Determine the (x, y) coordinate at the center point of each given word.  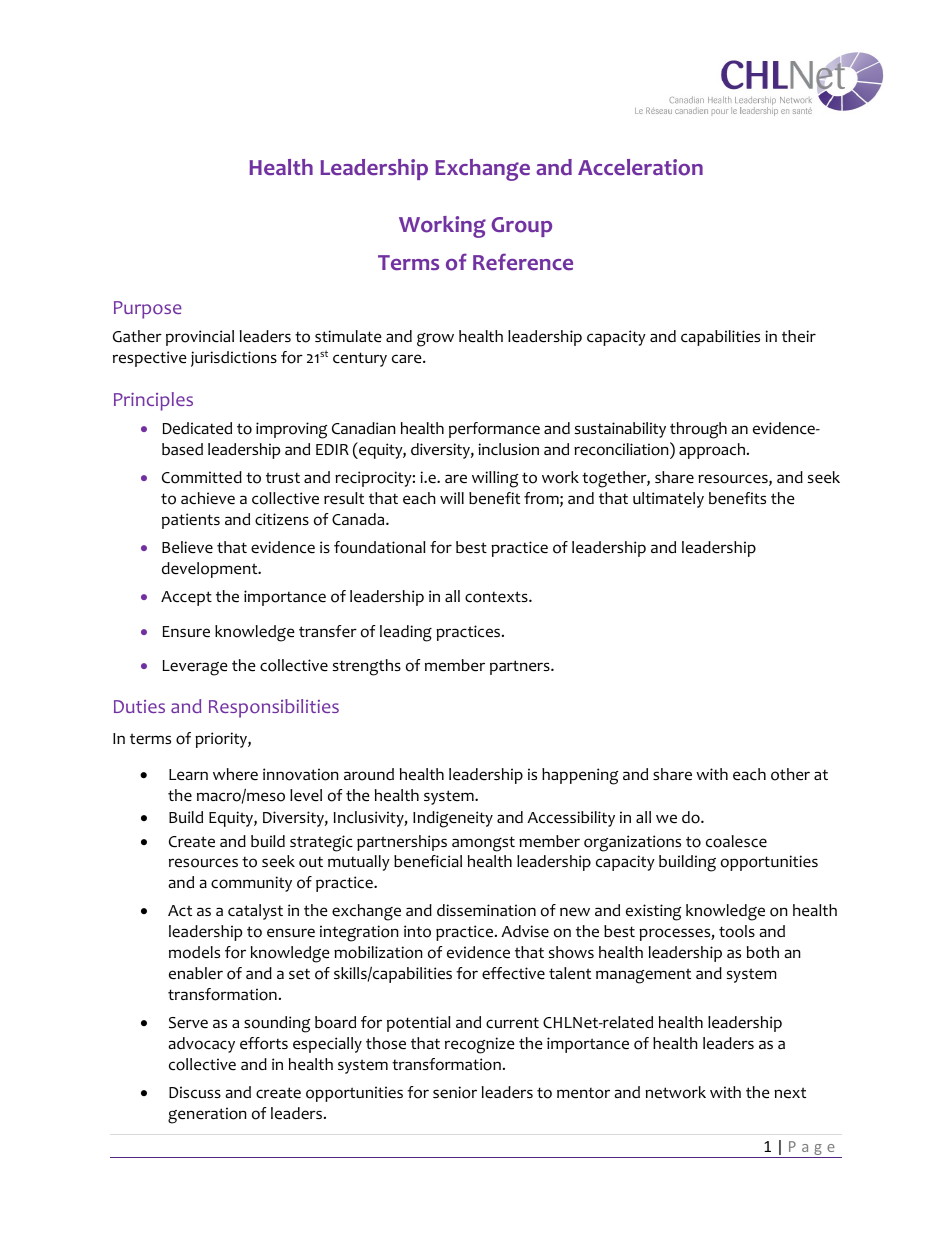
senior (455, 1092)
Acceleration (640, 167)
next (790, 1093)
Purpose (148, 310)
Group (521, 227)
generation (207, 1115)
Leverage (195, 668)
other (790, 774)
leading (406, 633)
